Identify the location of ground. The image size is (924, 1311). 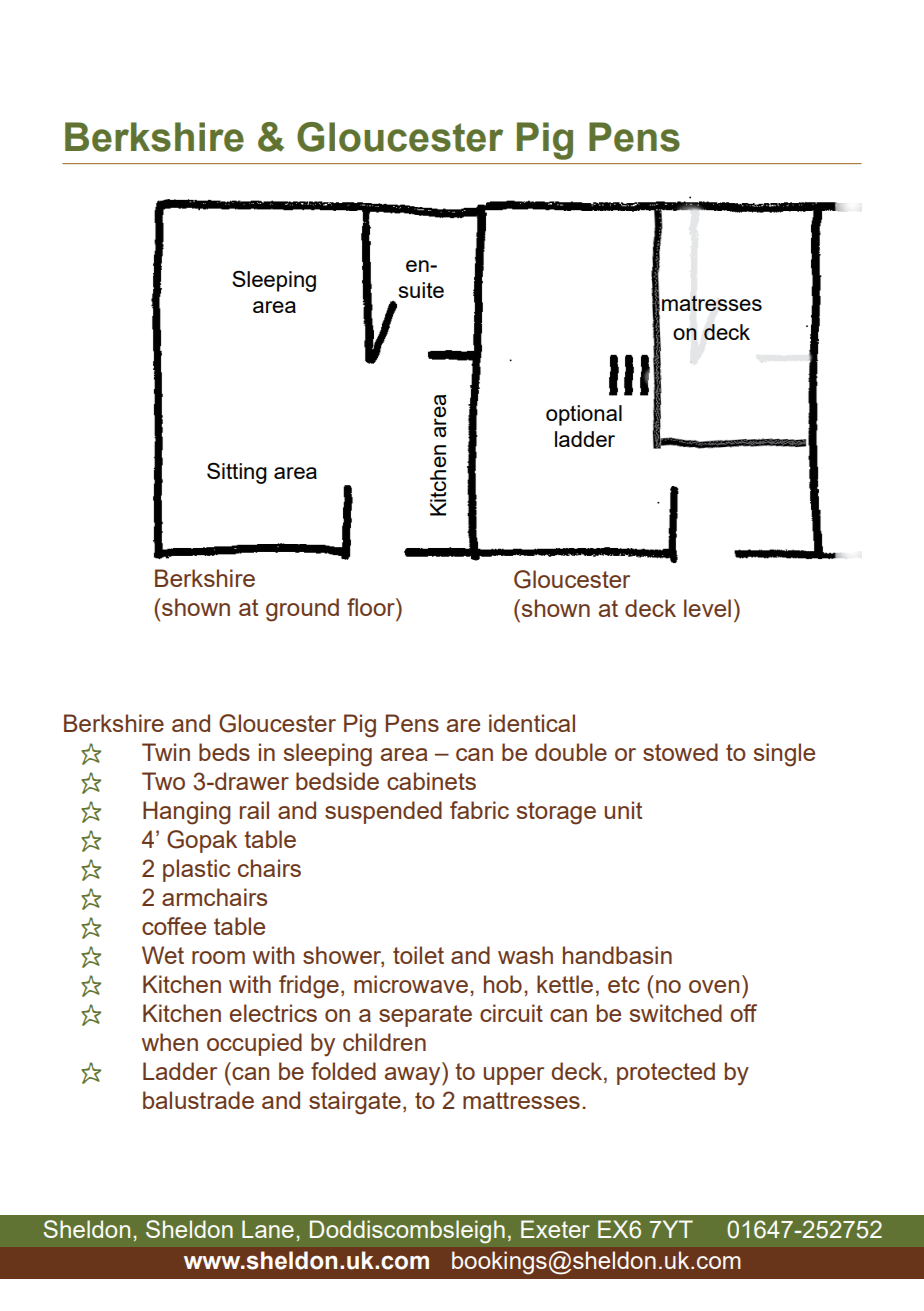
(302, 610).
